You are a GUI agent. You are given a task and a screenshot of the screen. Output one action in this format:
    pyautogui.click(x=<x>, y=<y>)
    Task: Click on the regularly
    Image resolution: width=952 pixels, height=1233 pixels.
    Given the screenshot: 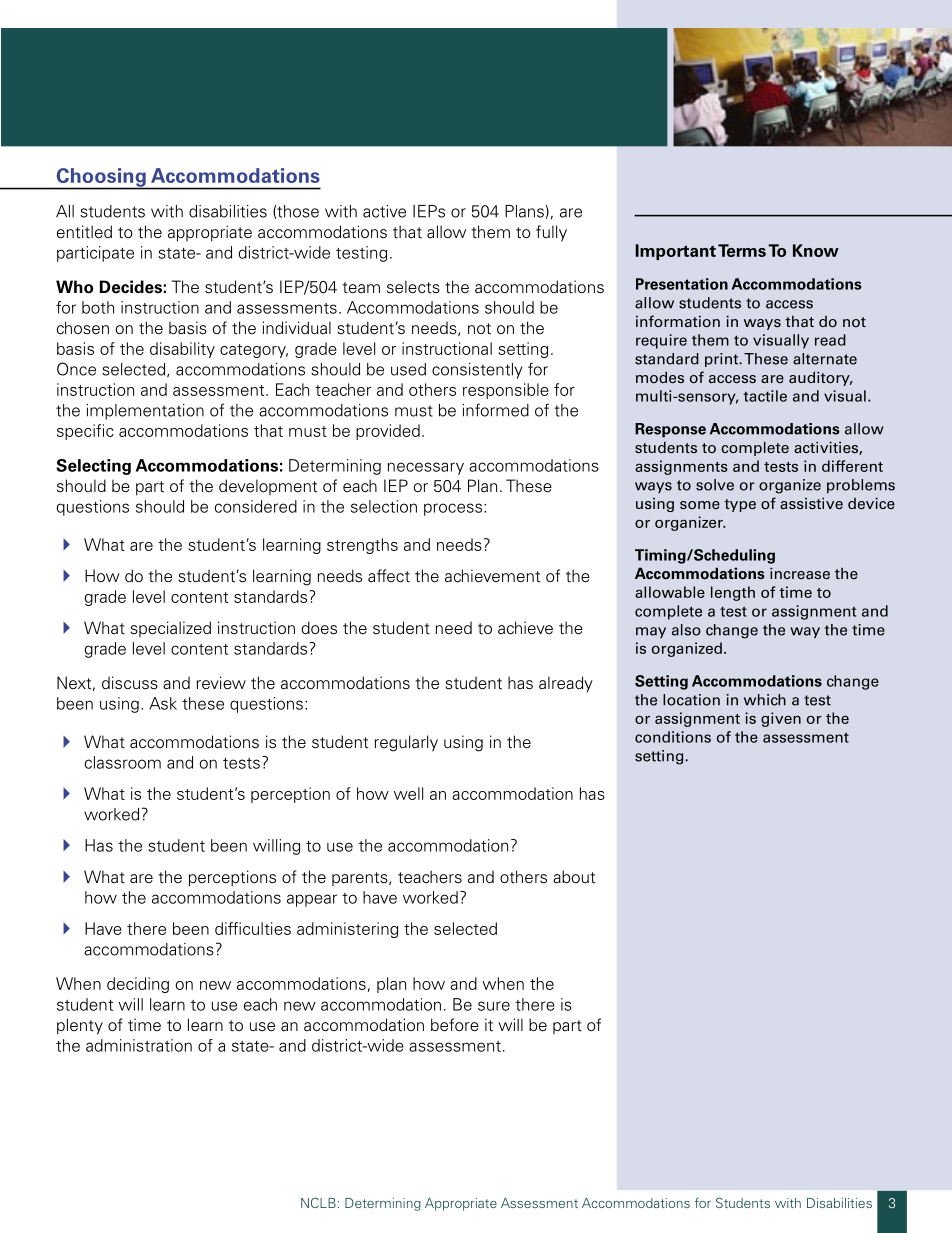 What is the action you would take?
    pyautogui.click(x=406, y=743)
